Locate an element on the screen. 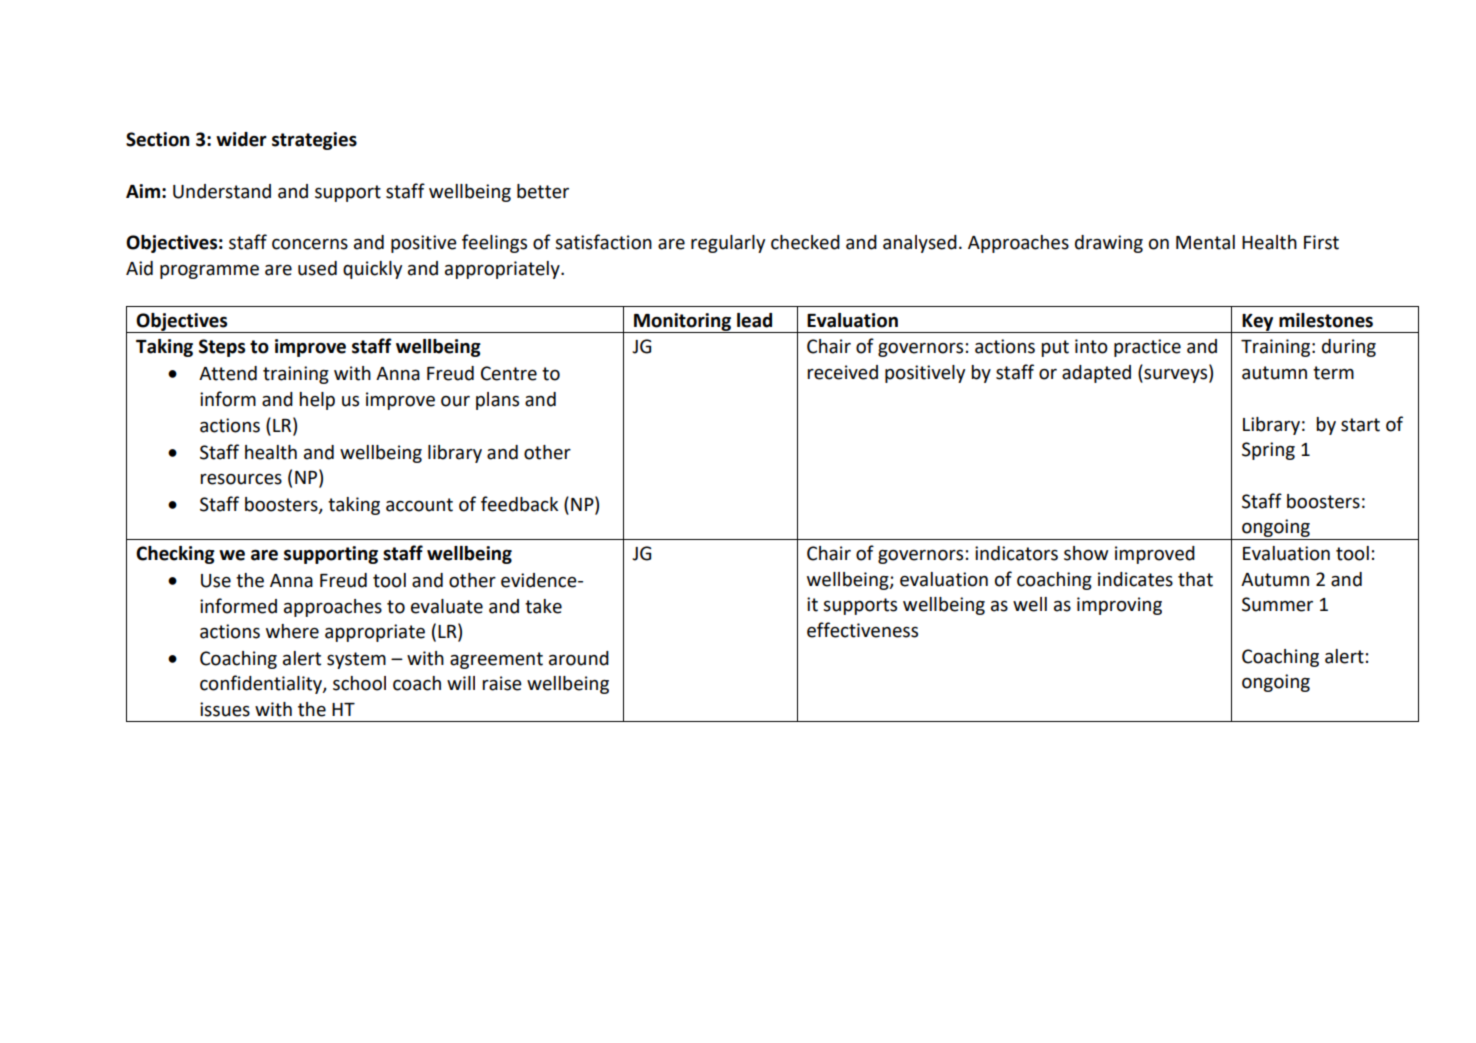 Image resolution: width=1476 pixels, height=1043 pixels. received is located at coordinates (842, 372).
